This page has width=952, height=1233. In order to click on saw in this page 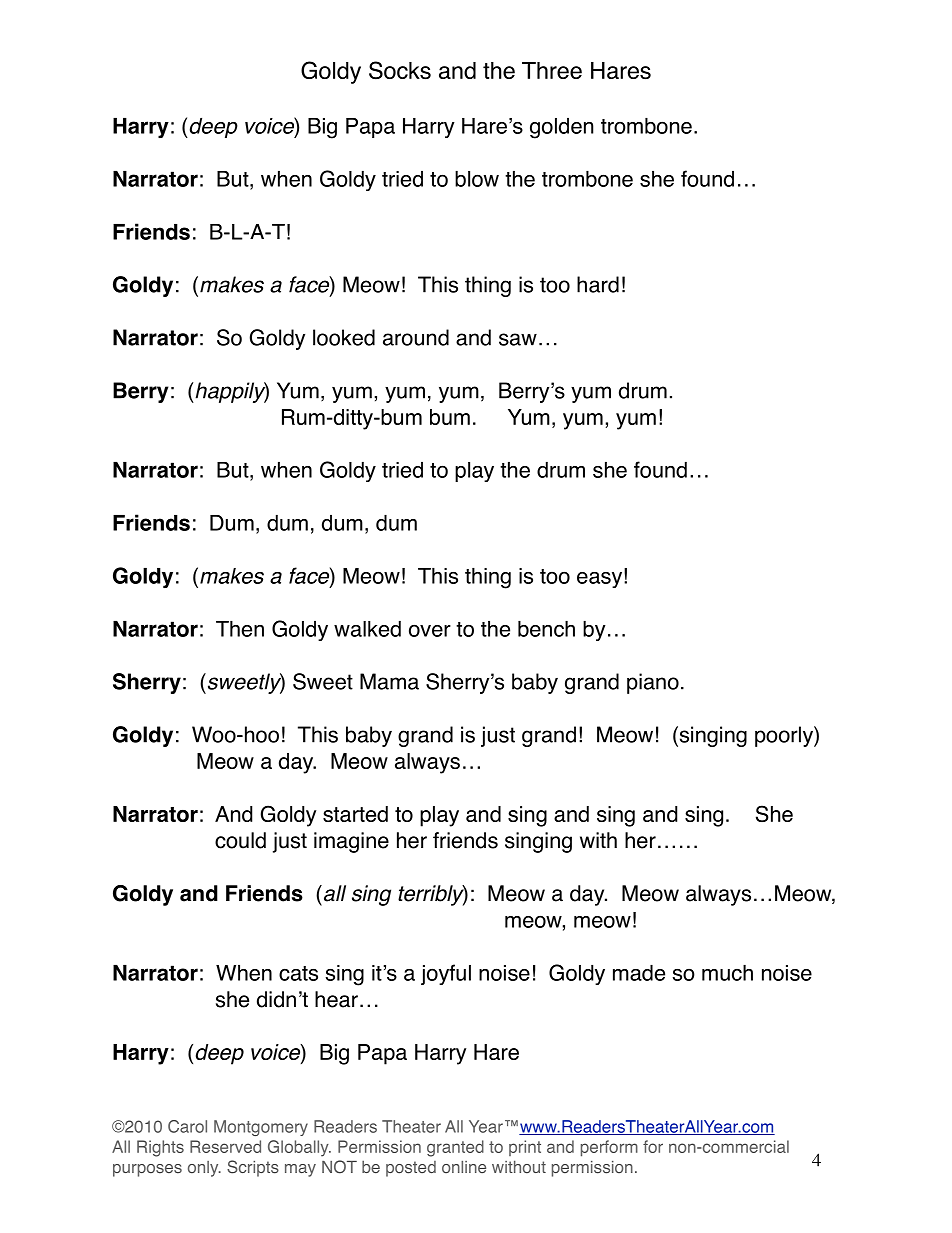, I will do `click(518, 339)`.
